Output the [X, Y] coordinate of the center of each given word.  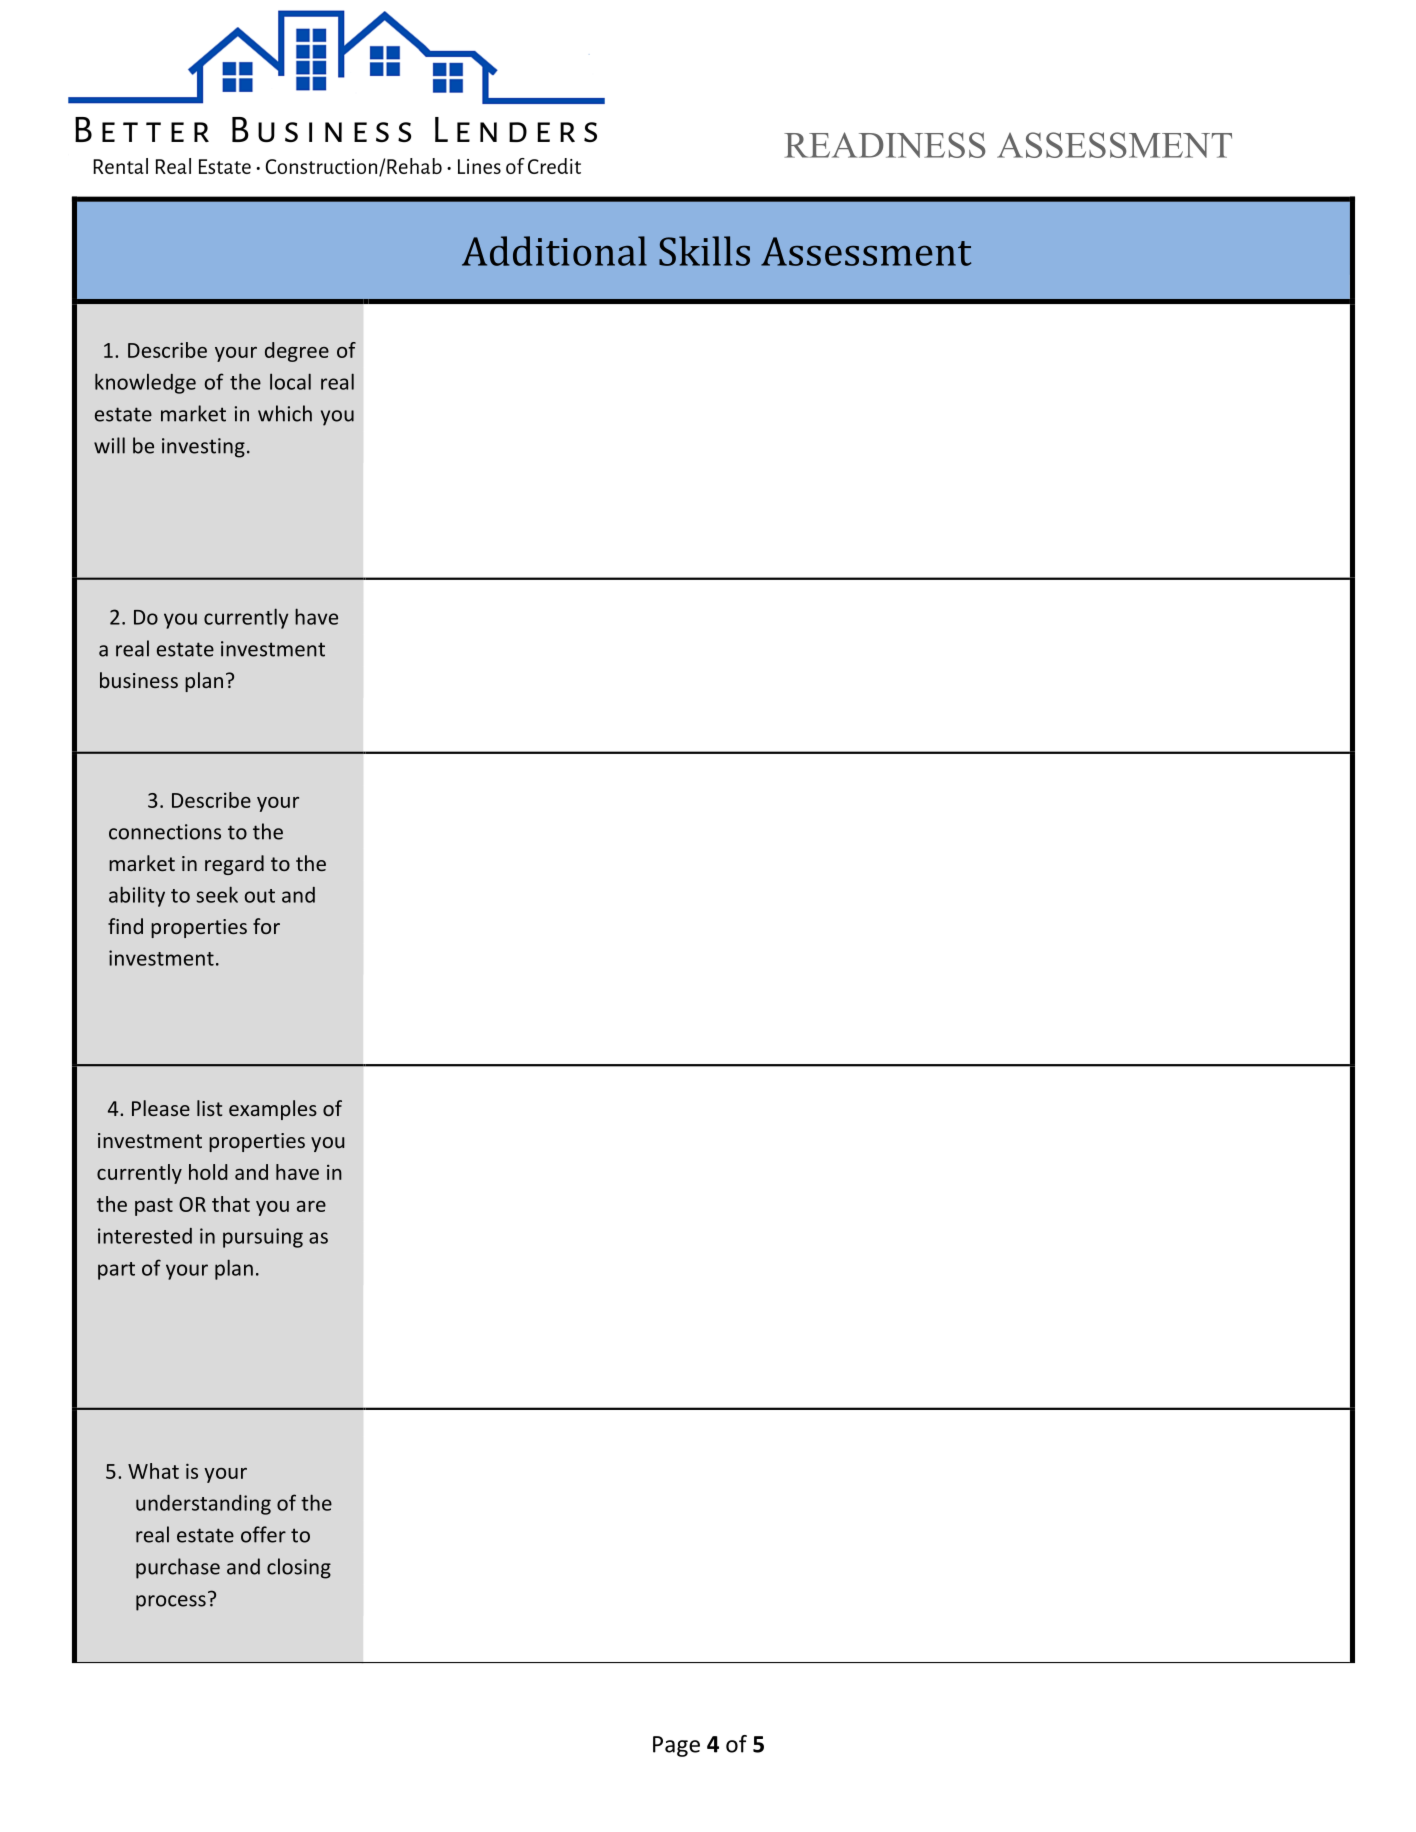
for [266, 926]
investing [203, 448]
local [290, 381]
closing [299, 1568]
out [260, 896]
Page [676, 1746]
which [285, 413]
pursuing [263, 1238]
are [311, 1206]
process [171, 1603]
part [116, 1271]
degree [297, 352]
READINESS [885, 145]
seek [217, 894]
